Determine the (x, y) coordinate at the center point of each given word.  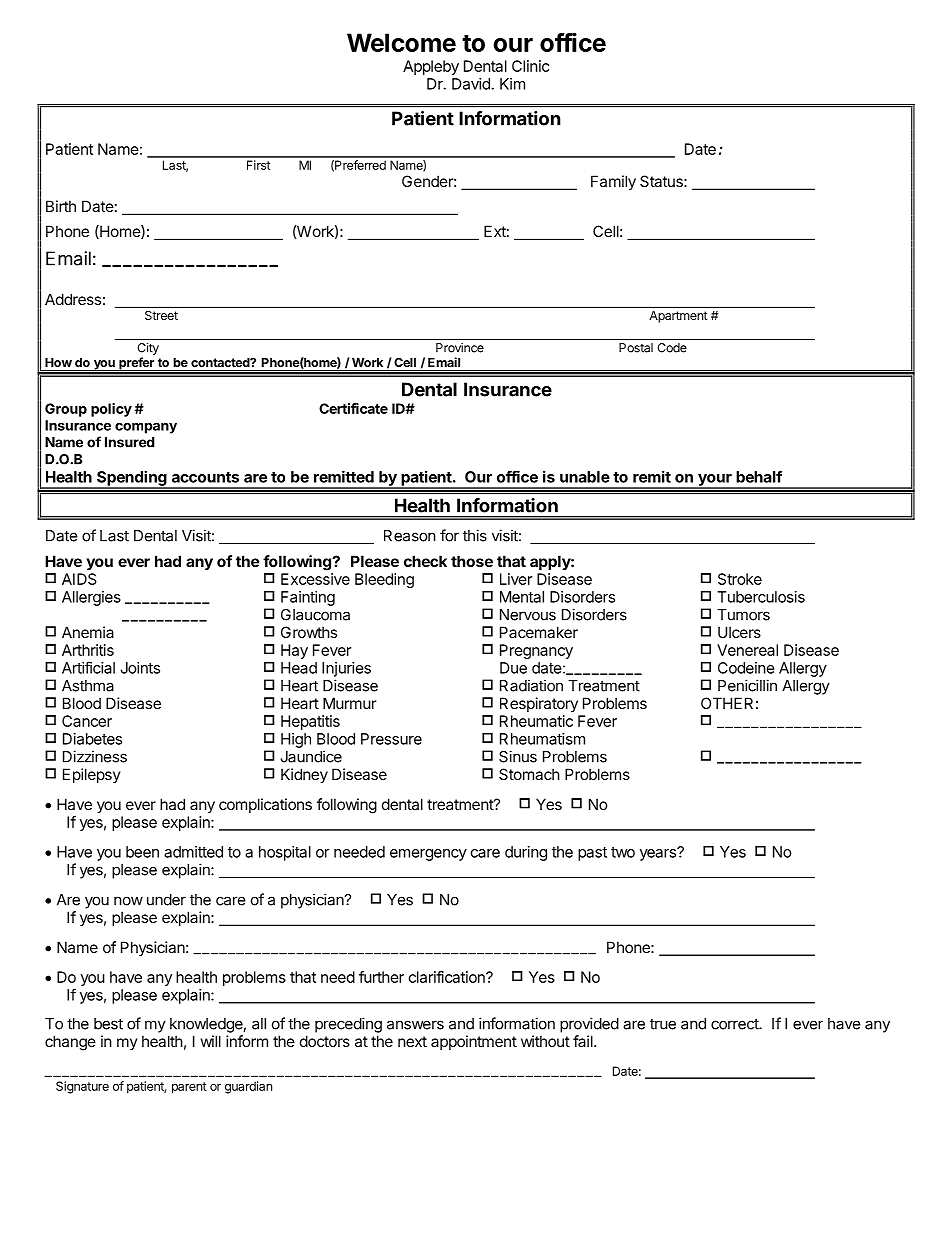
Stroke (740, 579)
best (108, 1024)
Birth (61, 206)
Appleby (431, 67)
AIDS (79, 579)
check (425, 561)
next (412, 1041)
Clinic (530, 66)
